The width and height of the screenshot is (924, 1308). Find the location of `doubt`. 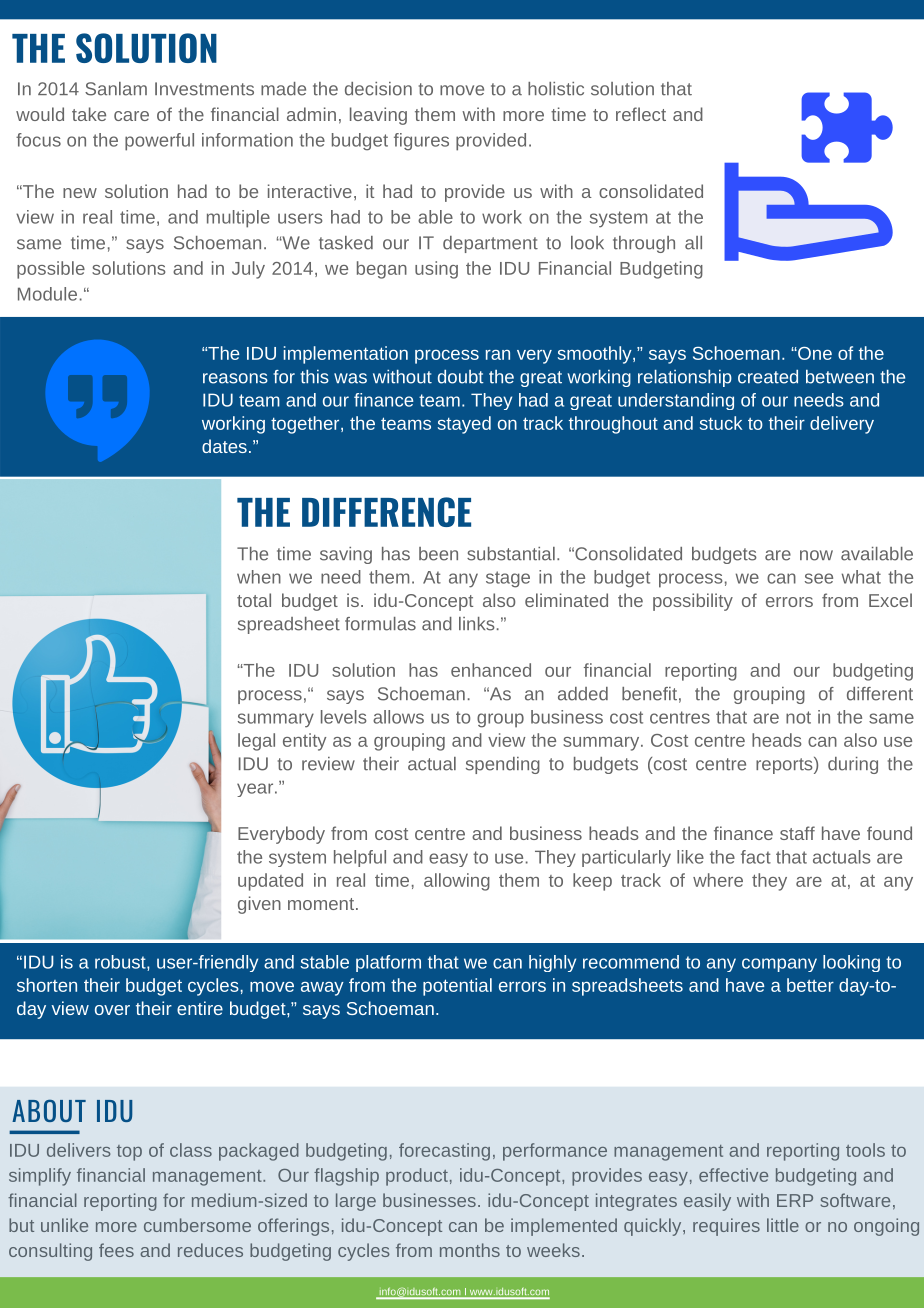

doubt is located at coordinates (461, 376).
